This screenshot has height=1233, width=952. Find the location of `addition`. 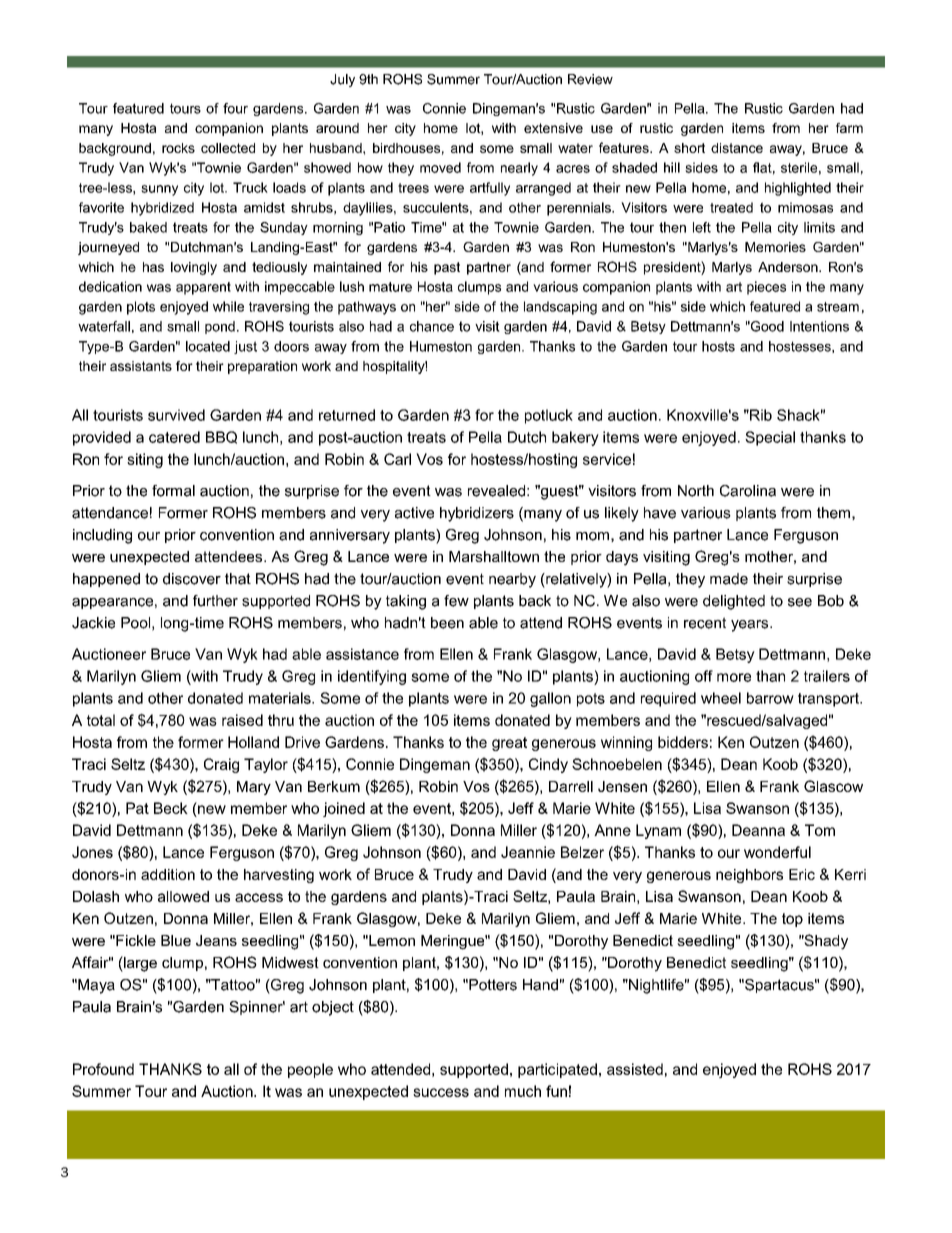

addition is located at coordinates (168, 874).
